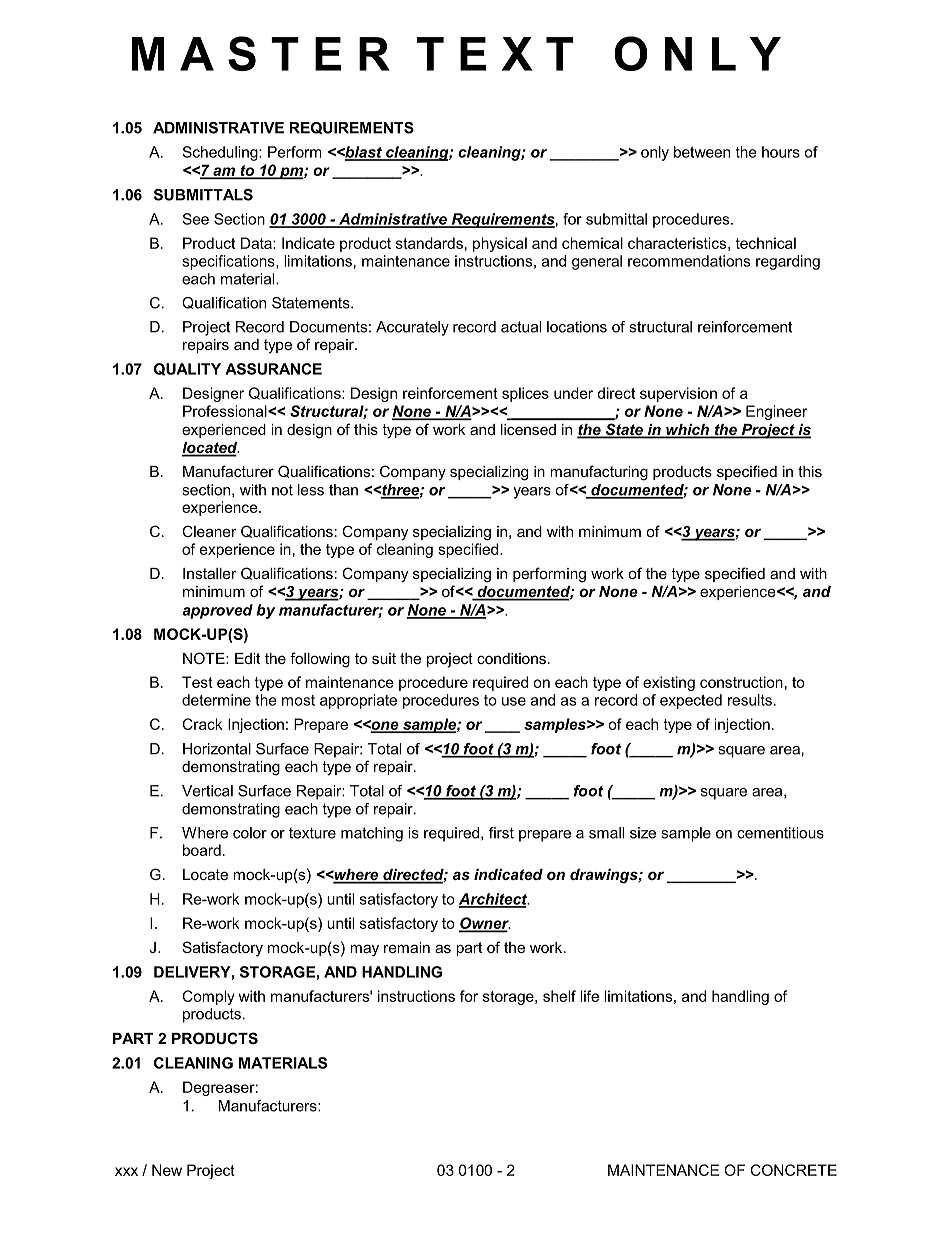 The width and height of the screenshot is (952, 1233). What do you see at coordinates (528, 429) in the screenshot?
I see `licensed` at bounding box center [528, 429].
